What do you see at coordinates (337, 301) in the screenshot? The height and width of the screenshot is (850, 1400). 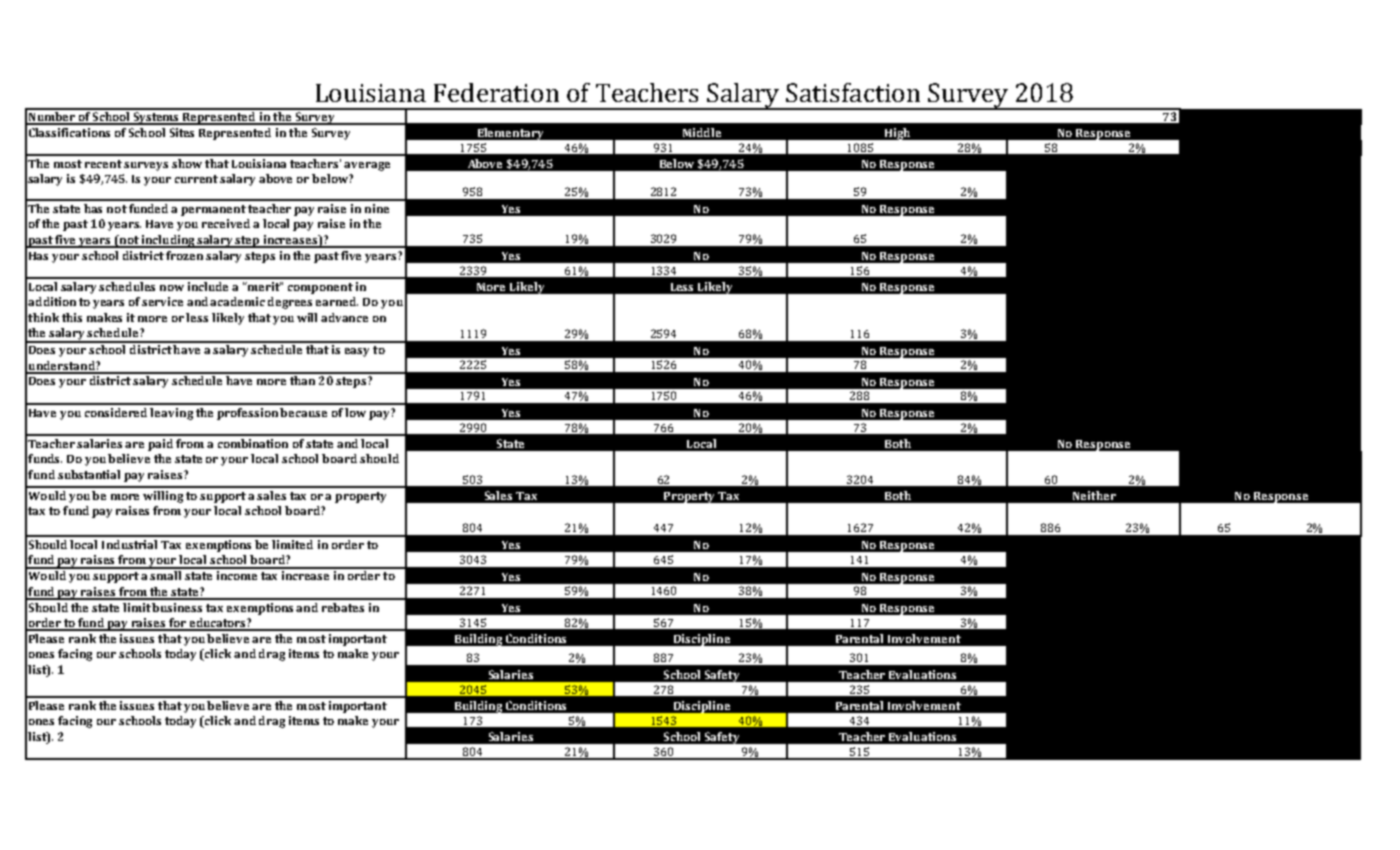 I see `earned` at bounding box center [337, 301].
